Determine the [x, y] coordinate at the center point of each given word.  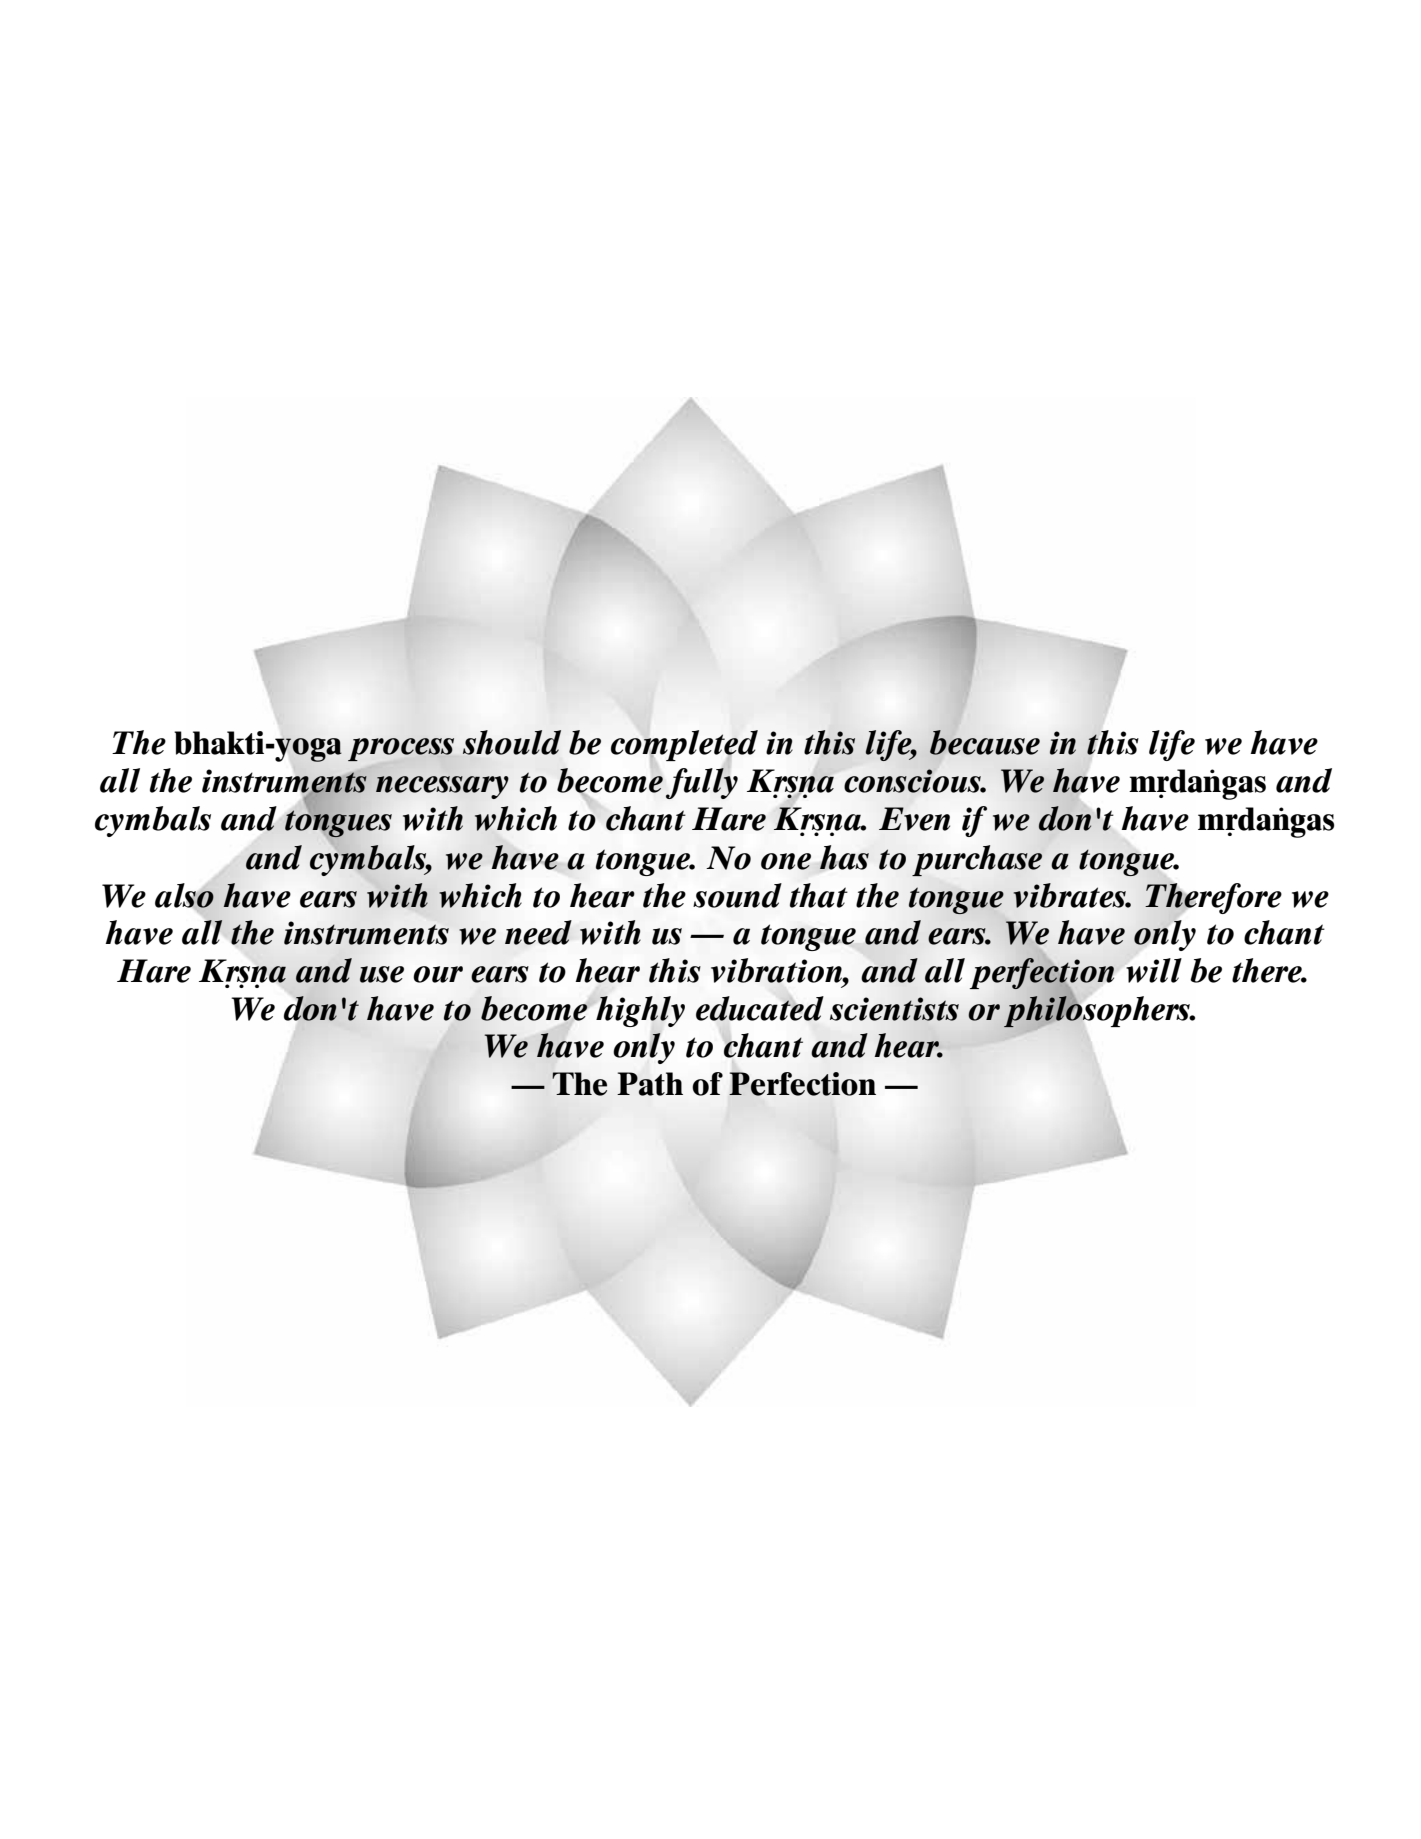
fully [702, 782]
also [184, 896]
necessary [442, 787]
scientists [894, 1009]
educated [760, 1008]
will [1154, 970]
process [401, 749]
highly [640, 1011]
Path [650, 1084]
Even [914, 819]
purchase [977, 860]
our [438, 974]
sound [737, 895]
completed [684, 746]
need [538, 932]
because [985, 742]
